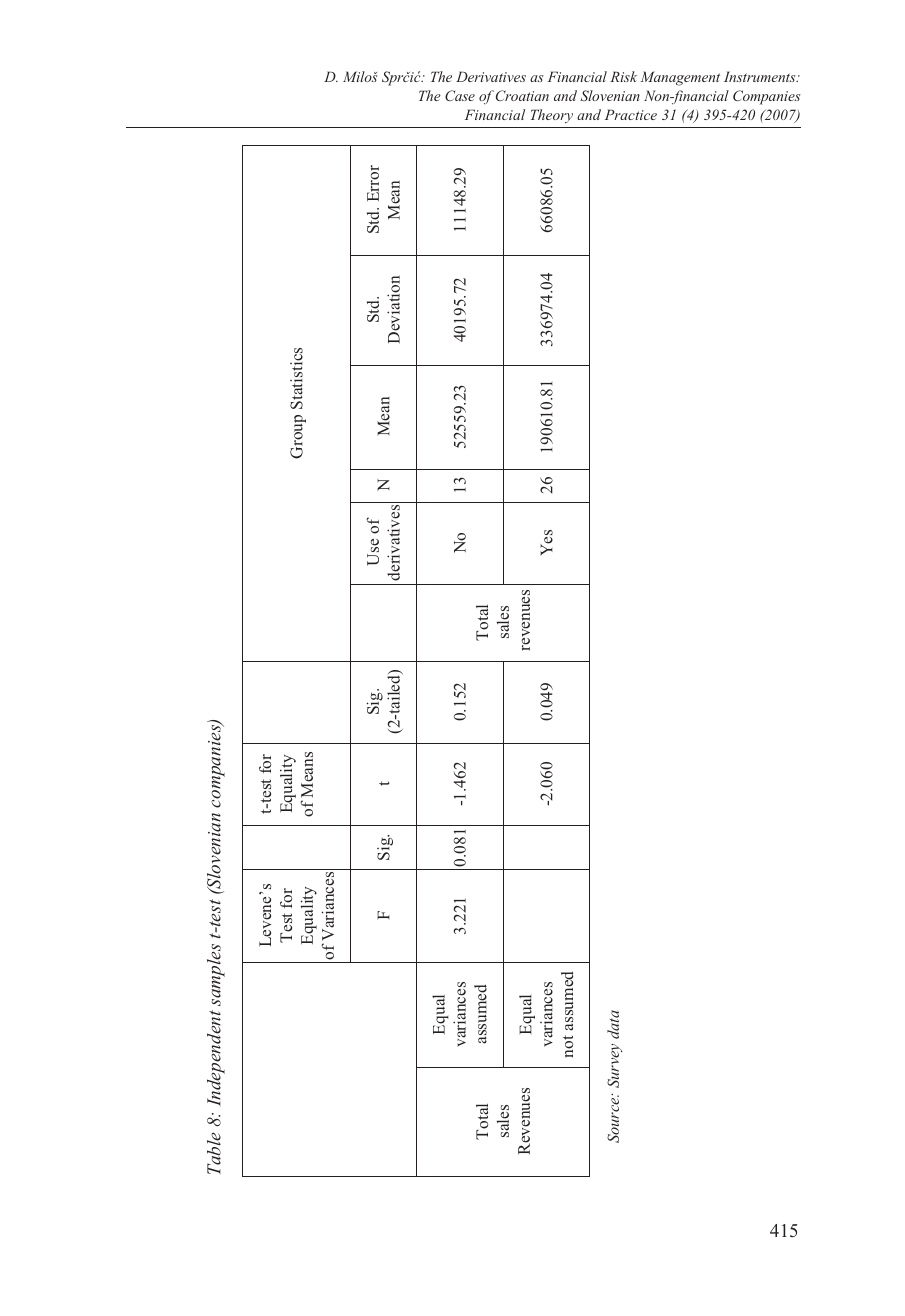  Describe the element at coordinates (460, 95) in the image. I see `Case` at that location.
